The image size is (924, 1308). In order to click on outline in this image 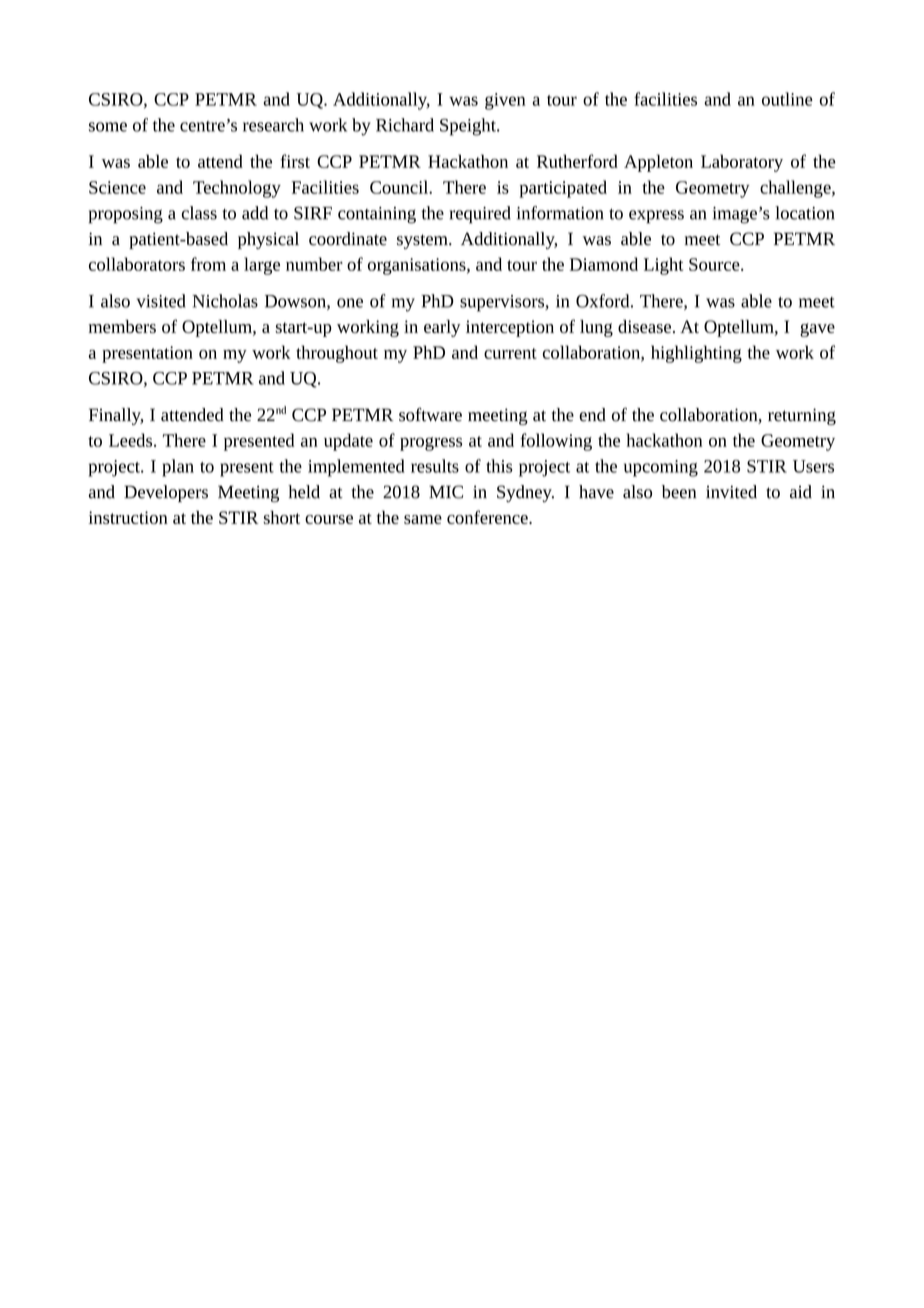, I will do `click(787, 99)`.
